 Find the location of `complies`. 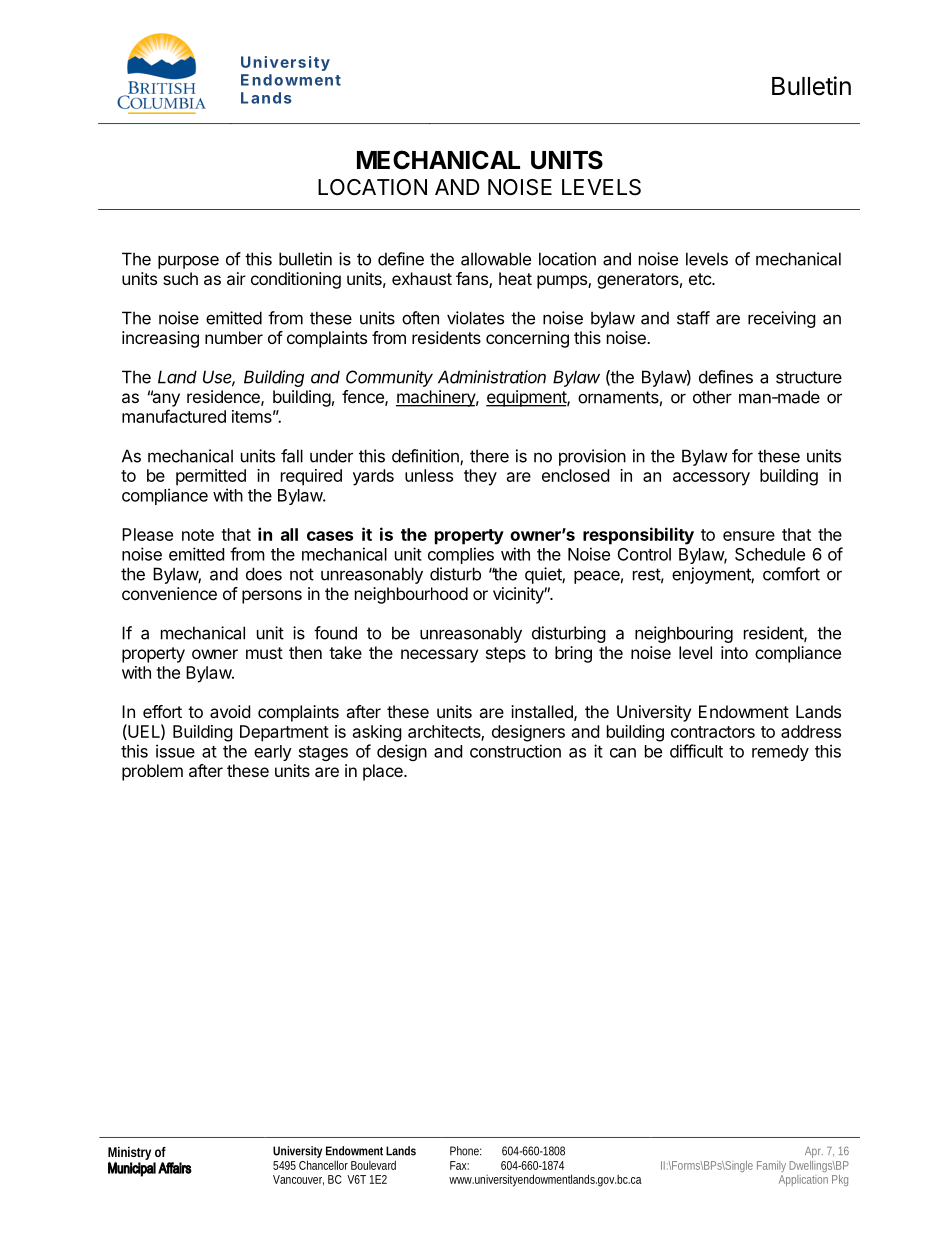

complies is located at coordinates (461, 555).
